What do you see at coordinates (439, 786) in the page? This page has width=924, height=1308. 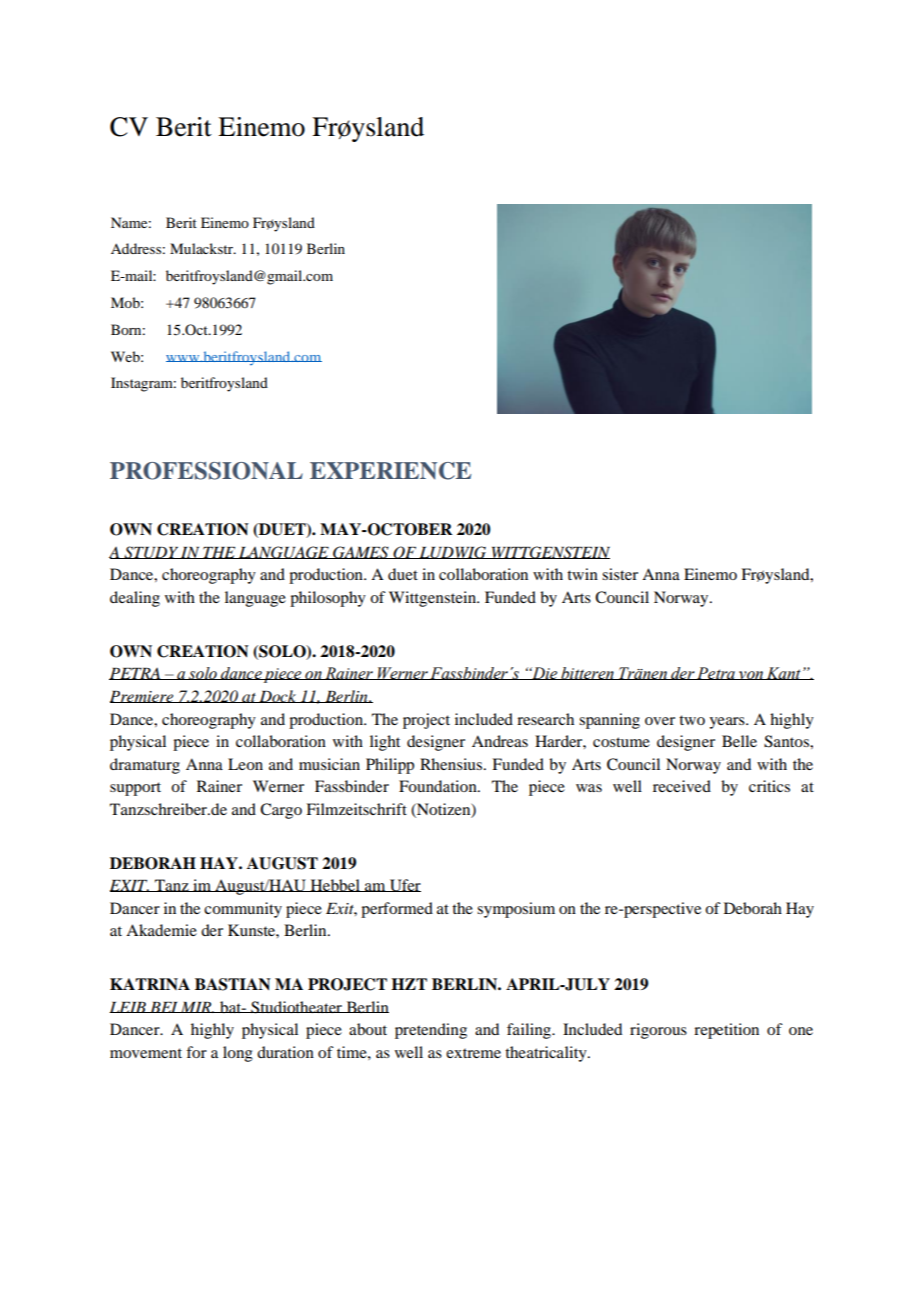 I see `Foundation` at bounding box center [439, 786].
